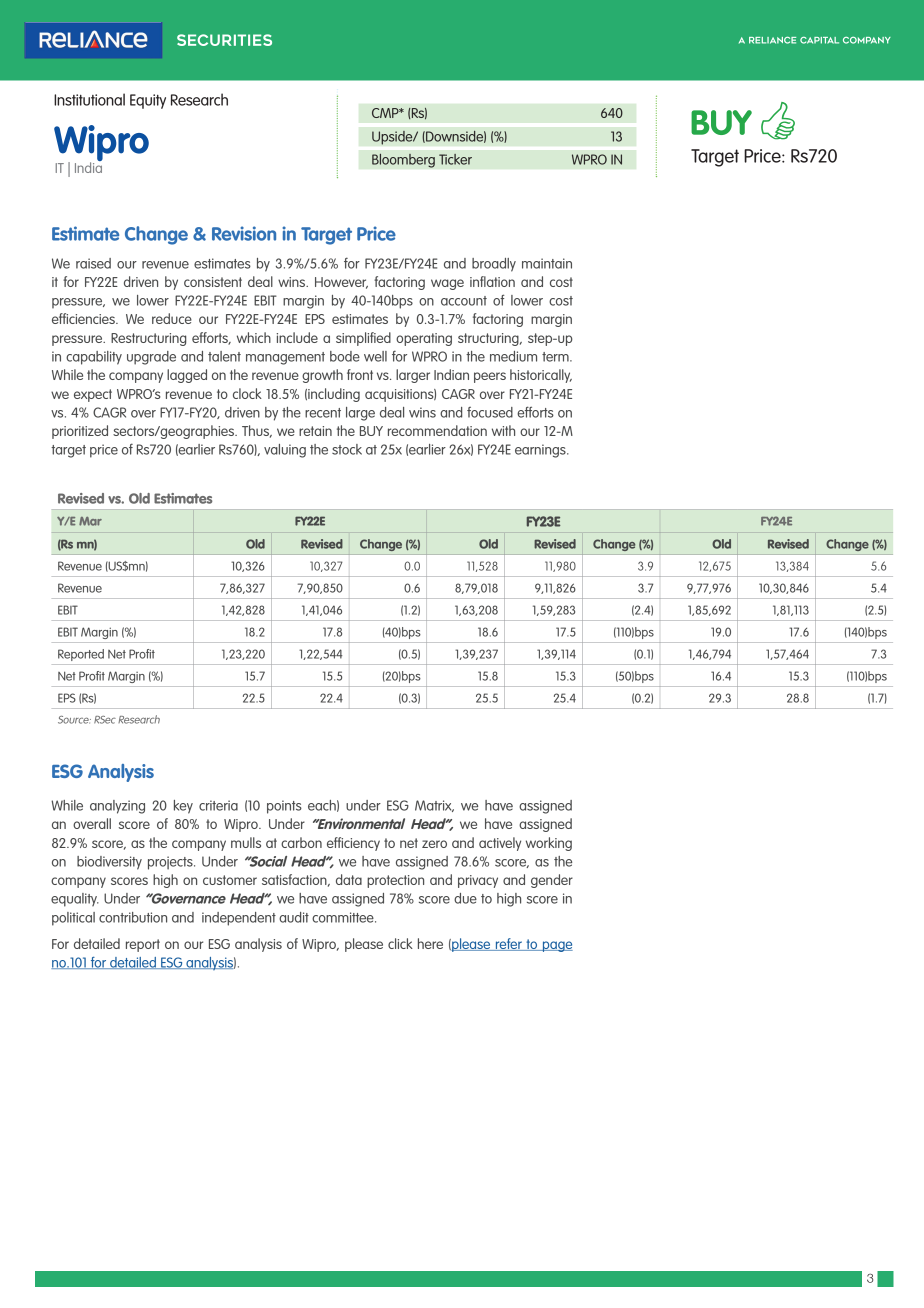 This page has height=1308, width=924. Describe the element at coordinates (284, 807) in the page. I see `points` at that location.
